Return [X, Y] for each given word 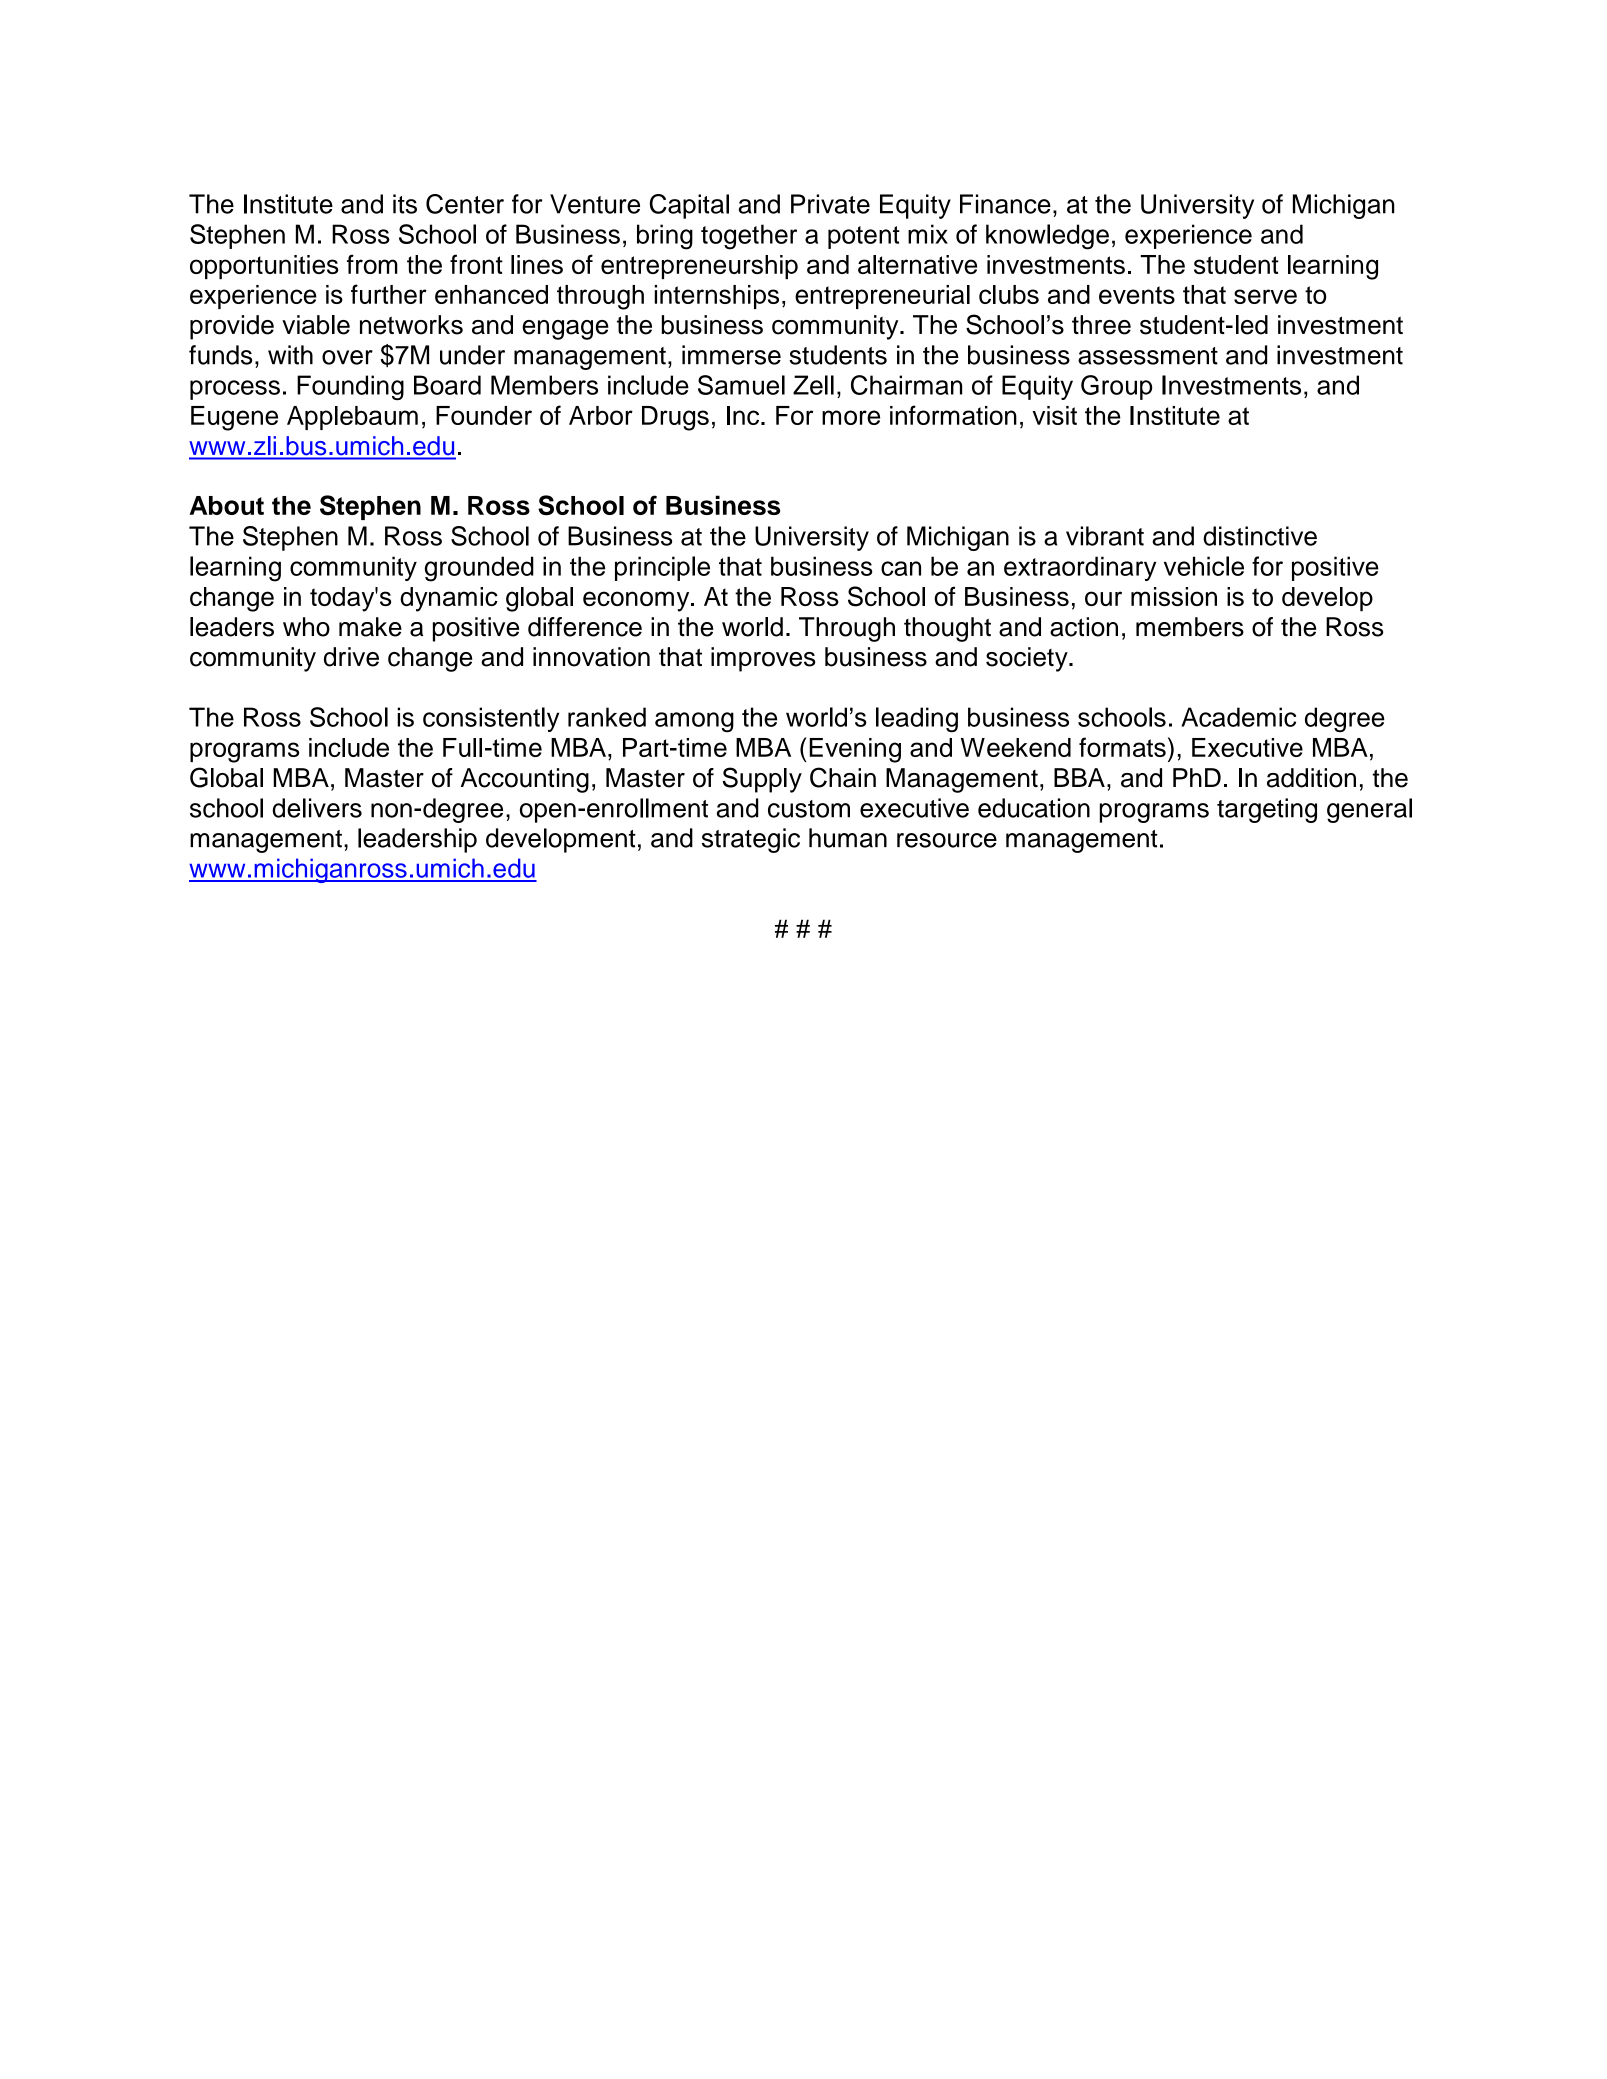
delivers [317, 808]
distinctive [1260, 536]
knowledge [1047, 237]
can [901, 568]
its [405, 204]
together [749, 237]
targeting [1267, 810]
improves [763, 659]
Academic [1238, 717]
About [226, 505]
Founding [350, 387]
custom [809, 809]
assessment [1148, 356]
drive [351, 657]
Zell [813, 385]
